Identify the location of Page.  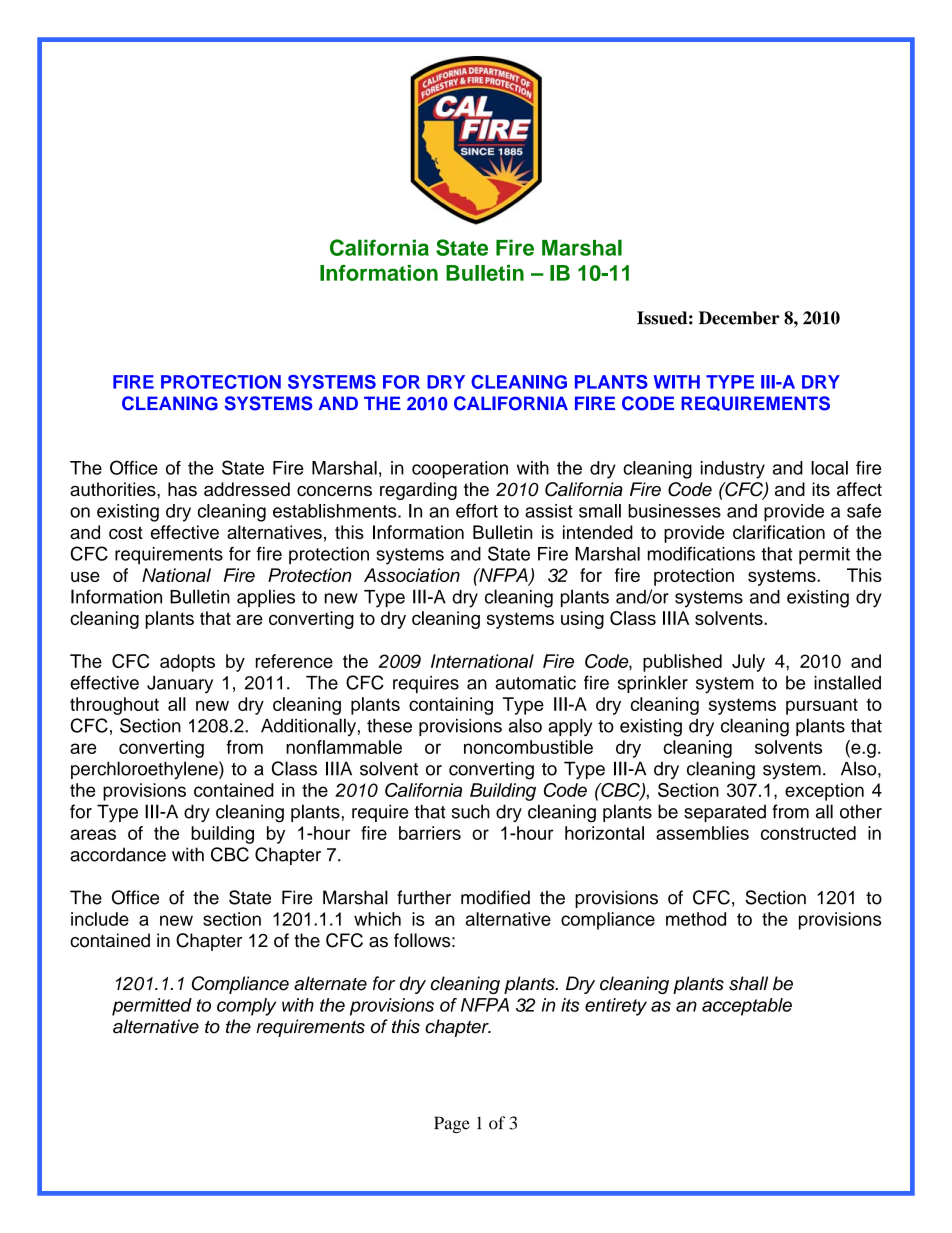
(452, 1124).
